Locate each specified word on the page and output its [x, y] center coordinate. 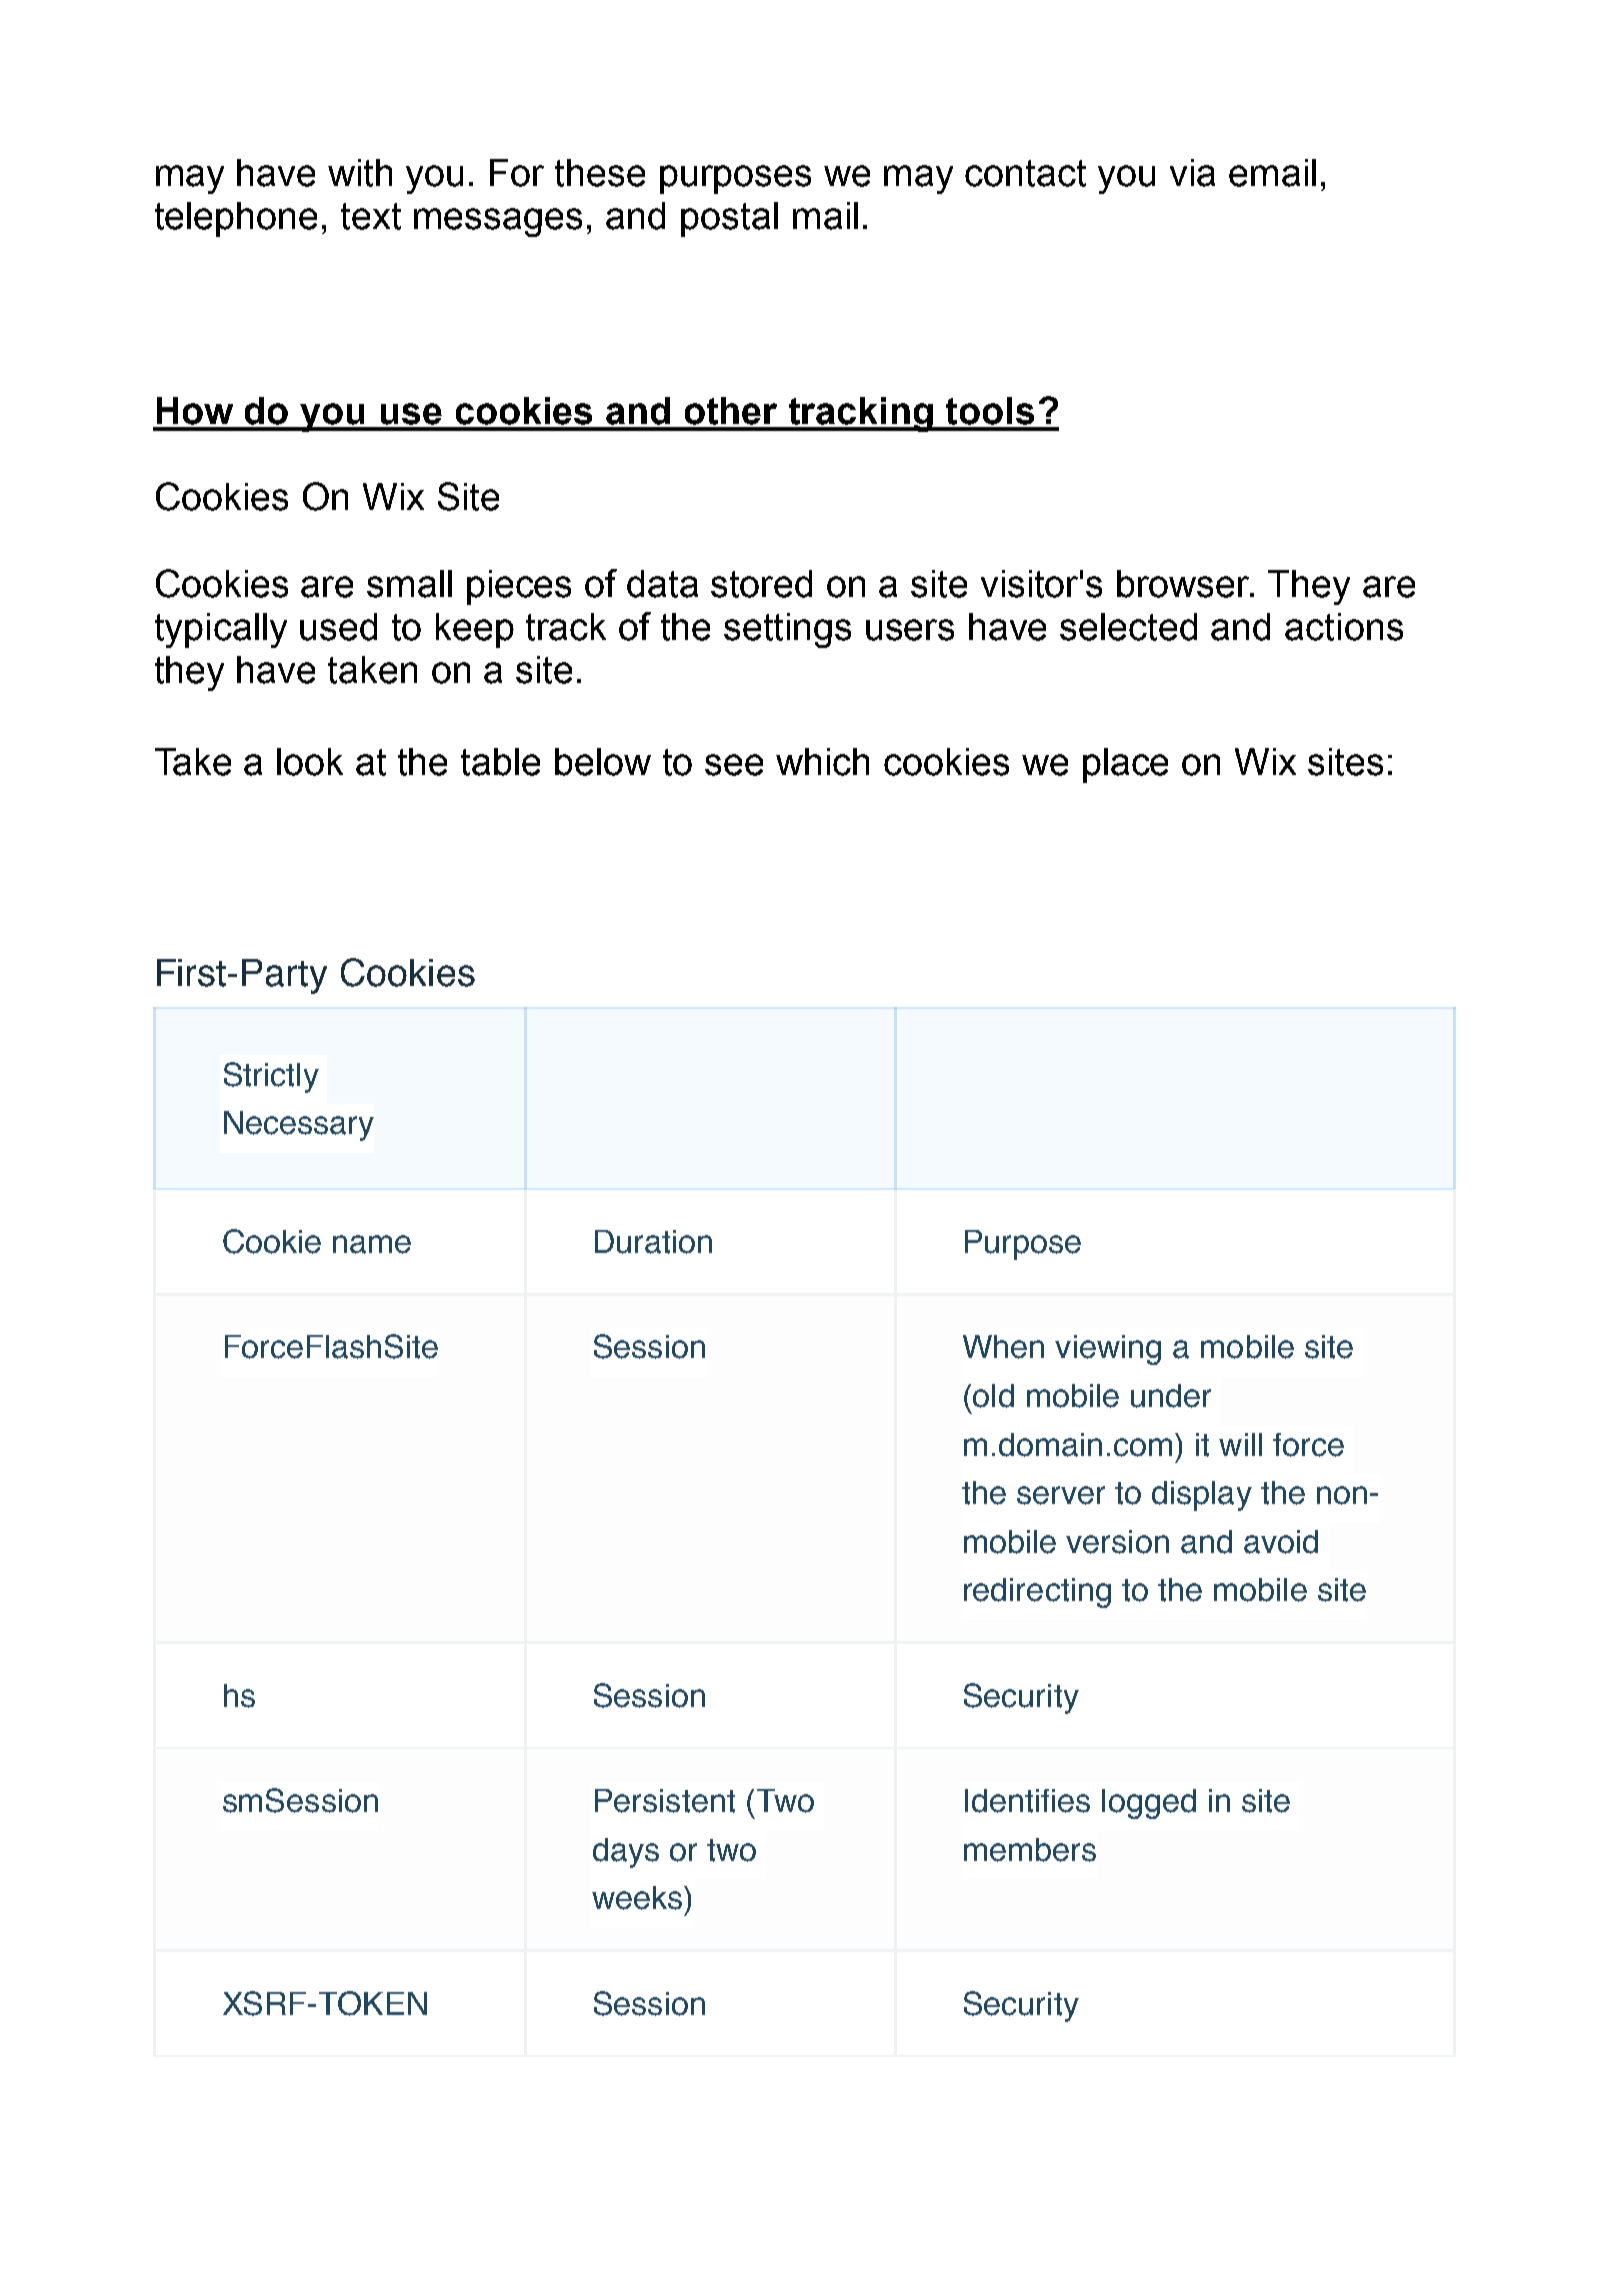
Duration [653, 1242]
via [1192, 173]
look [310, 762]
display [1202, 1496]
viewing [1108, 1350]
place [1125, 765]
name [372, 1244]
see [734, 765]
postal [729, 219]
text [371, 216]
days [626, 1853]
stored [761, 584]
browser [1185, 584]
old [993, 1396]
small [409, 584]
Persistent [665, 1801]
